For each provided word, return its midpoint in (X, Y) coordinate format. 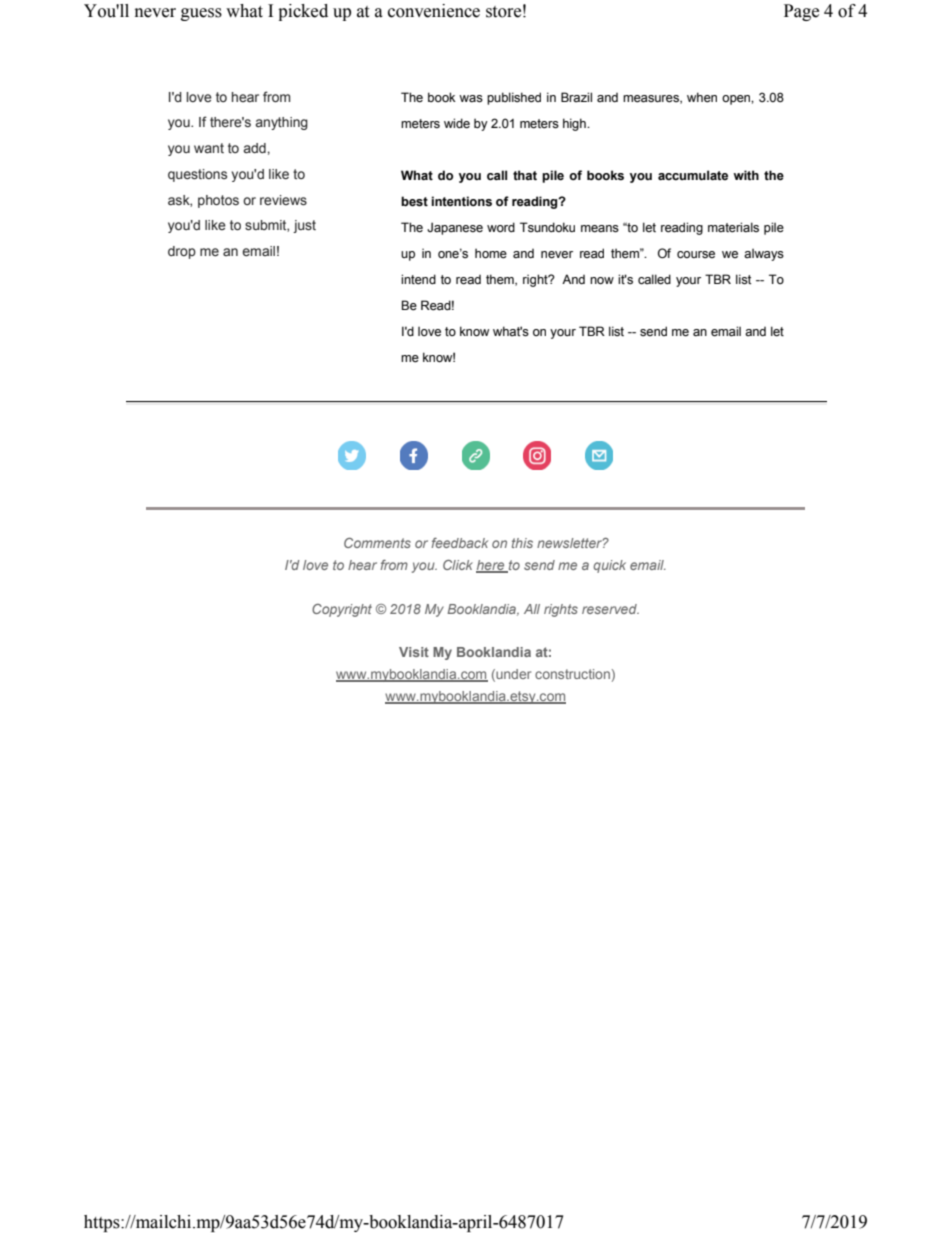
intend (418, 279)
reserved (610, 609)
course (696, 255)
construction (572, 674)
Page (801, 12)
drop (182, 252)
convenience (434, 11)
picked (303, 12)
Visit (414, 652)
